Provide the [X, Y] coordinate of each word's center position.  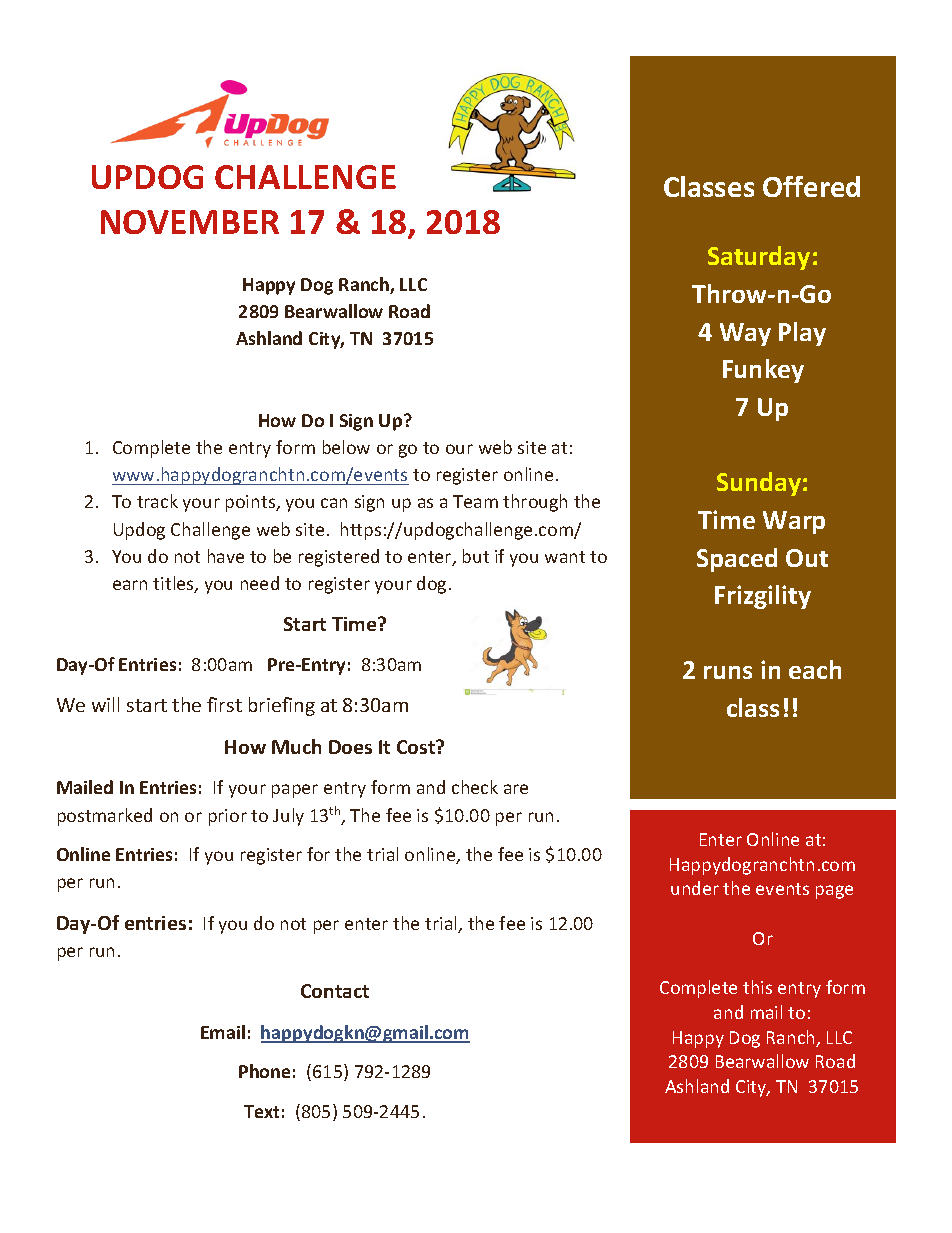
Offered [811, 186]
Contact [335, 991]
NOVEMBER [190, 222]
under [695, 888]
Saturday [759, 258]
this [757, 987]
